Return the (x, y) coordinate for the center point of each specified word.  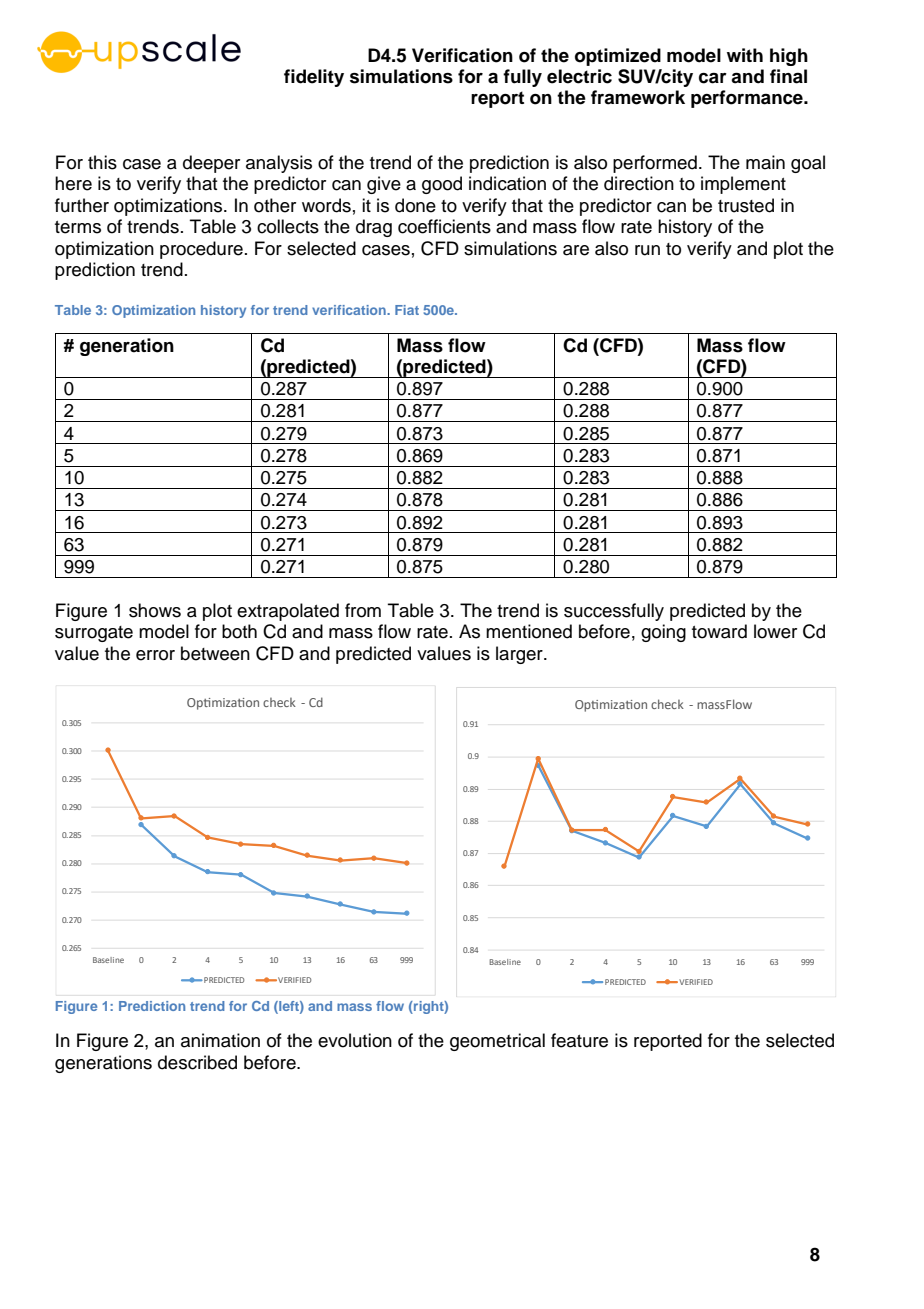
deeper (211, 164)
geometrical (497, 1042)
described (197, 1062)
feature (579, 1040)
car (713, 78)
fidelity (314, 78)
